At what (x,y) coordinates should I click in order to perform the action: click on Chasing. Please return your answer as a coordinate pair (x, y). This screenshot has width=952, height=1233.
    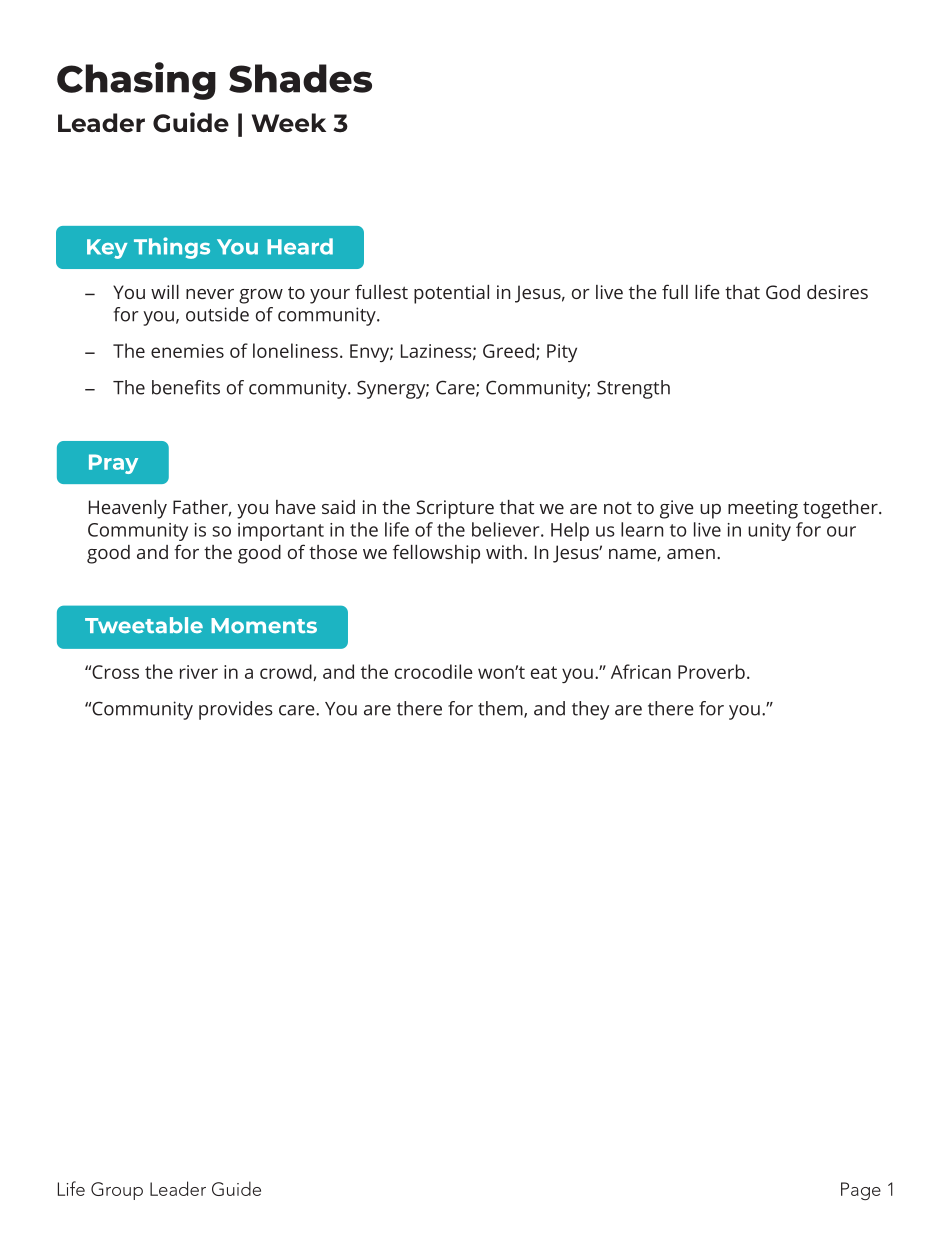
    Looking at the image, I should click on (136, 81).
